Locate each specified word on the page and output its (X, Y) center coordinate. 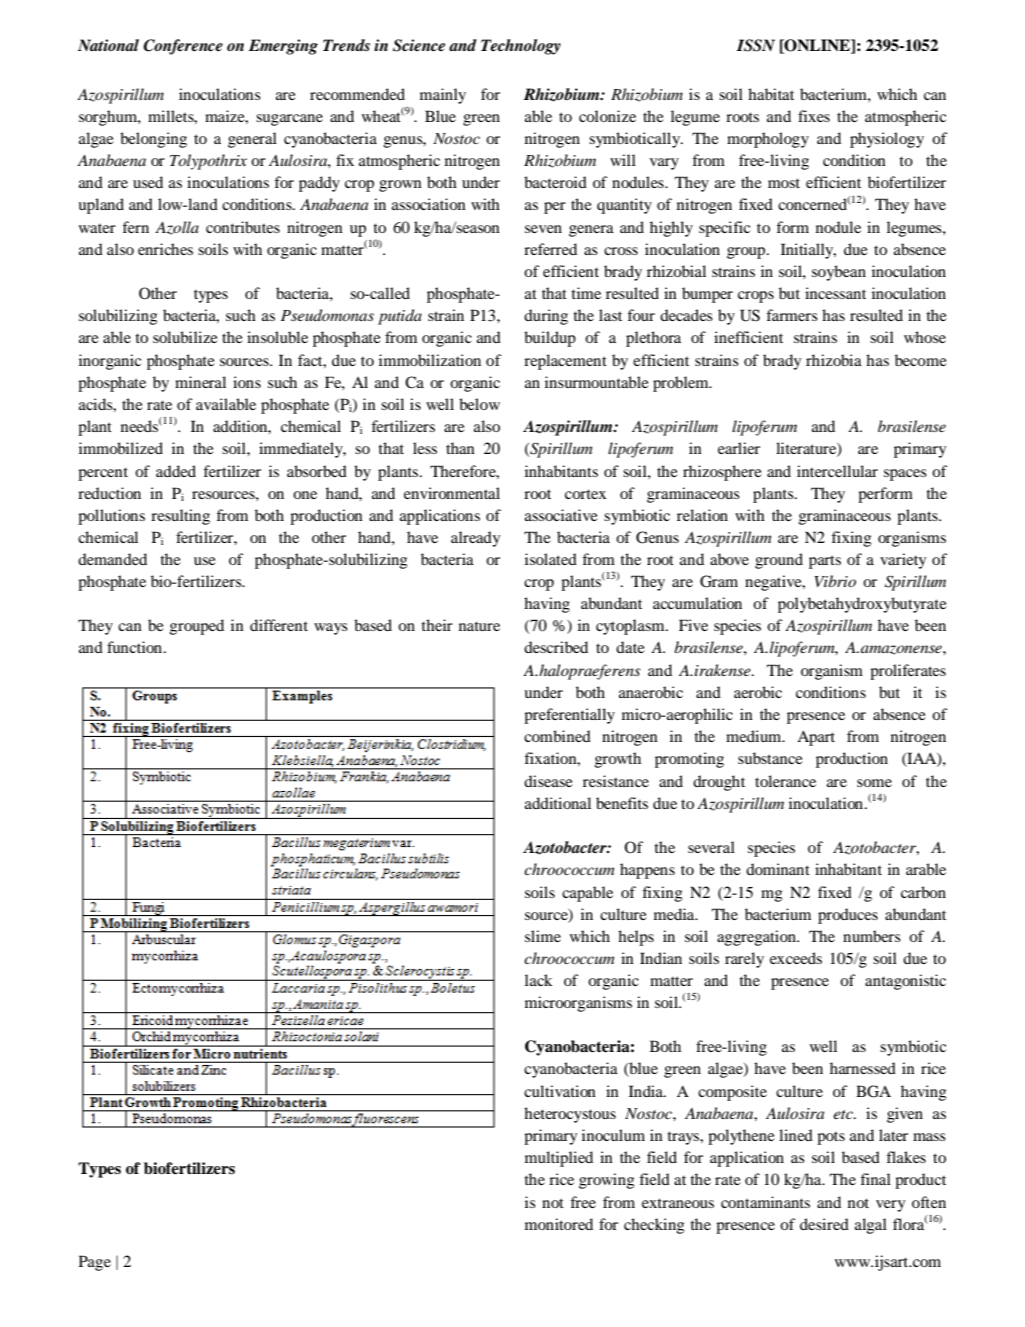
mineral (200, 382)
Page (95, 1263)
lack (539, 980)
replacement (565, 362)
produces (848, 916)
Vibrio (835, 581)
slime (543, 936)
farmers (792, 315)
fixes (814, 116)
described (556, 647)
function (136, 647)
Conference (183, 47)
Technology (521, 47)
